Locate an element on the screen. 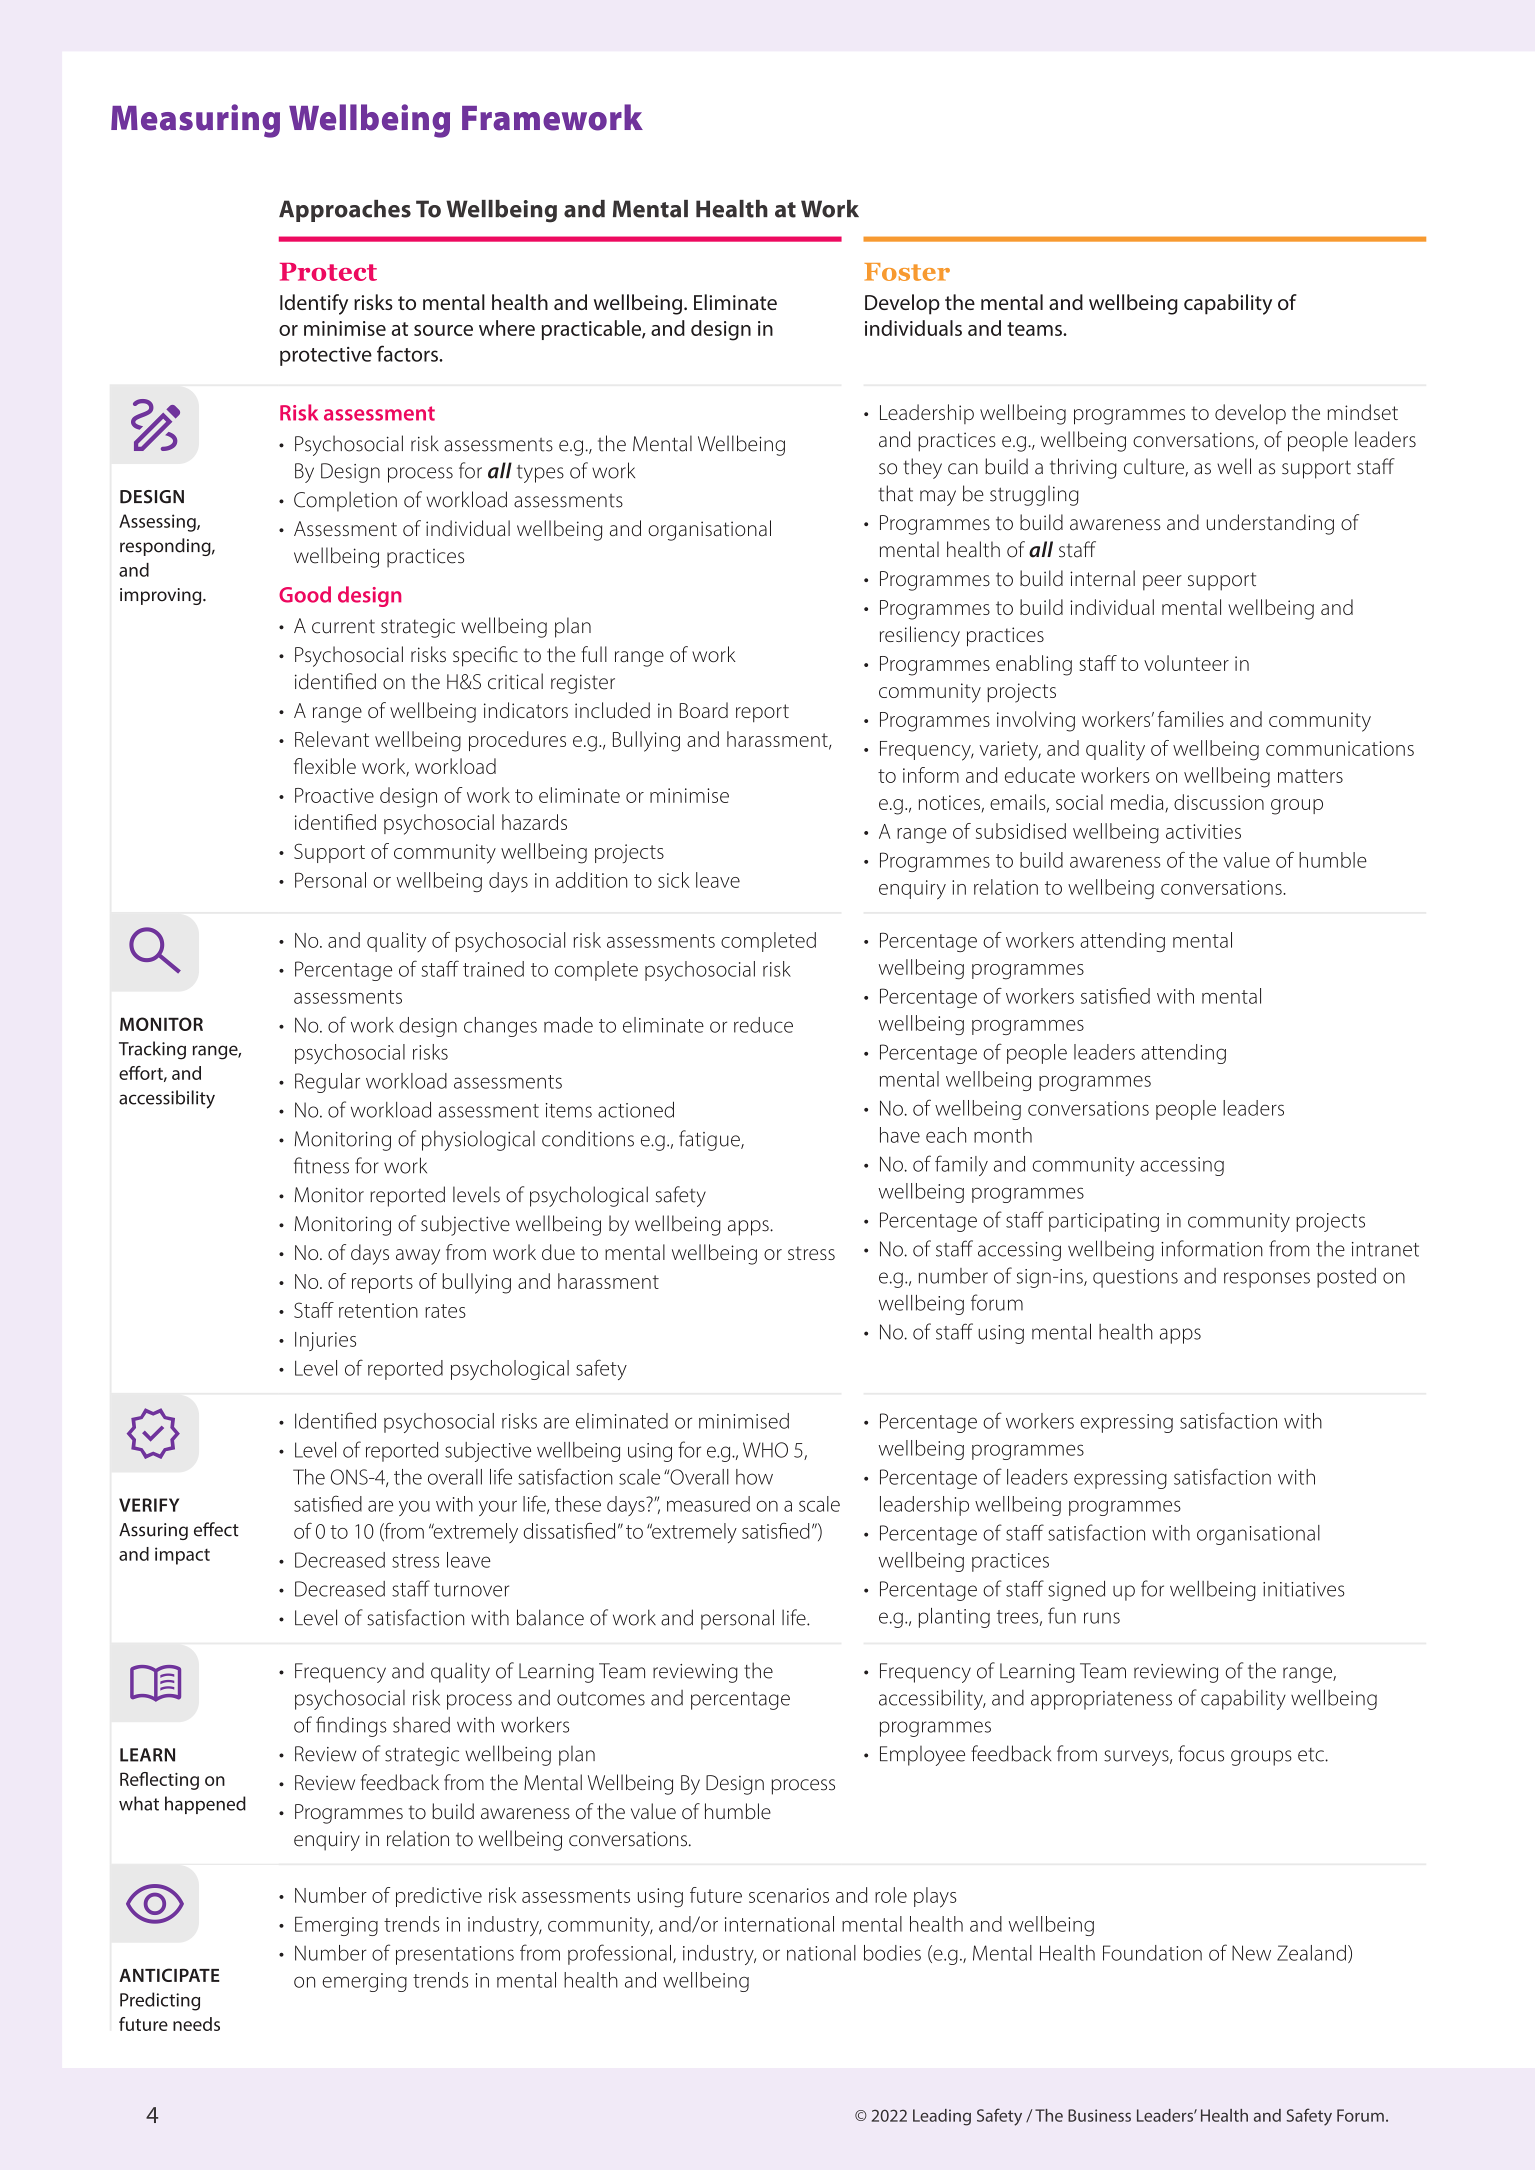 The image size is (1535, 2170). mindset is located at coordinates (1363, 412).
